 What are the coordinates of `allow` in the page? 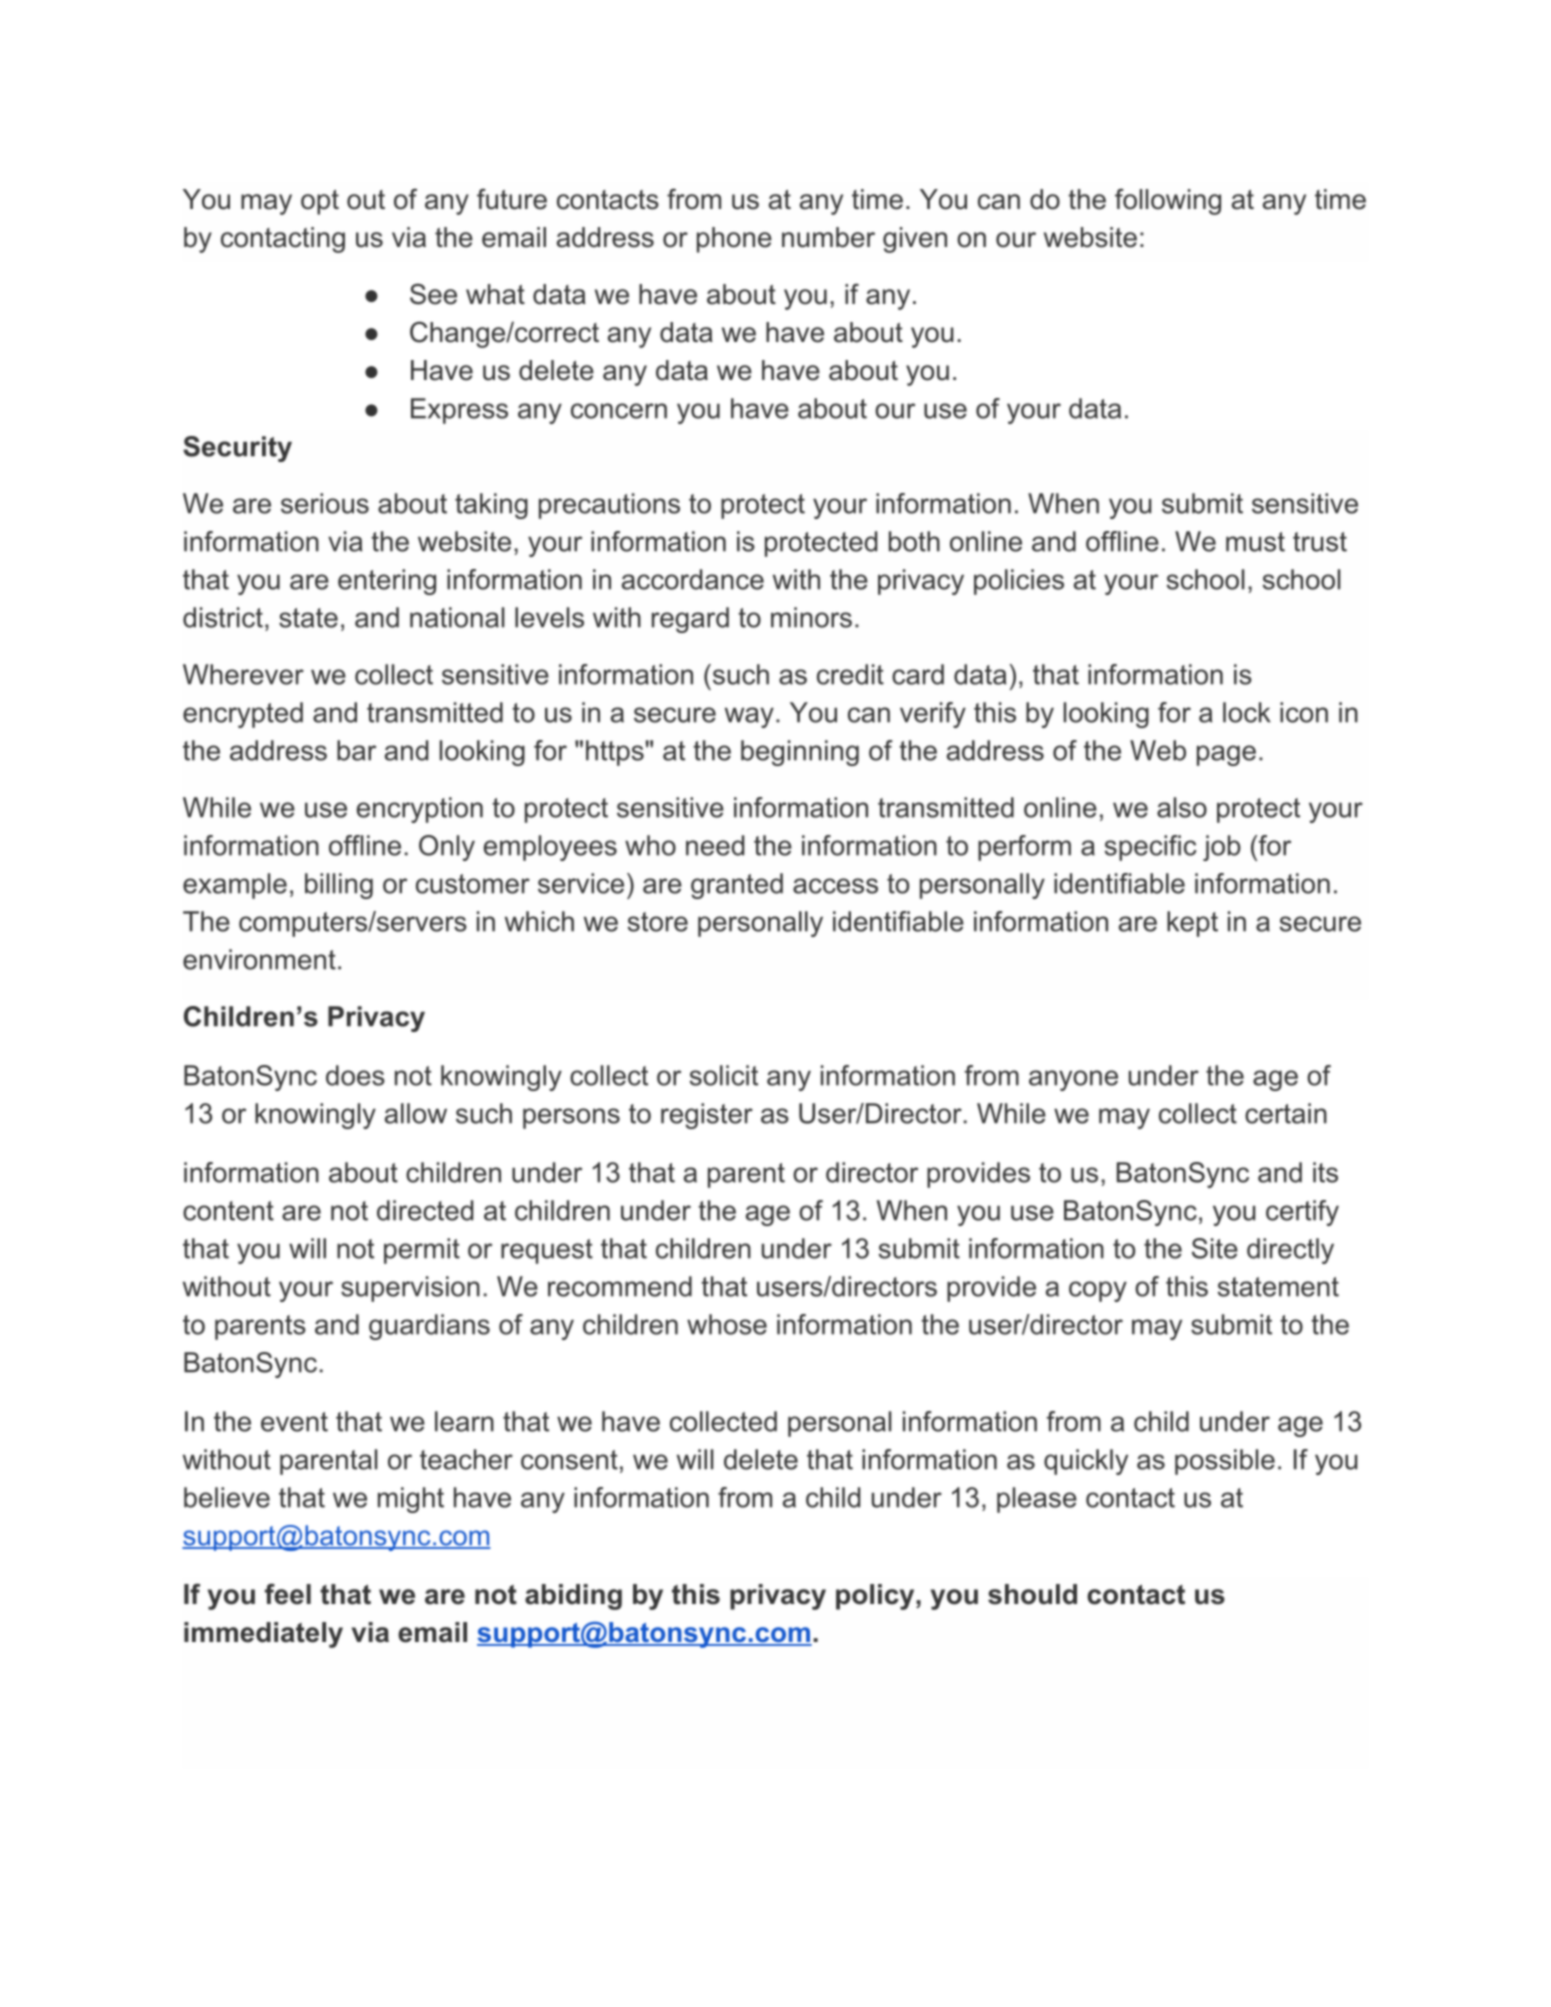 It's located at (416, 1113).
